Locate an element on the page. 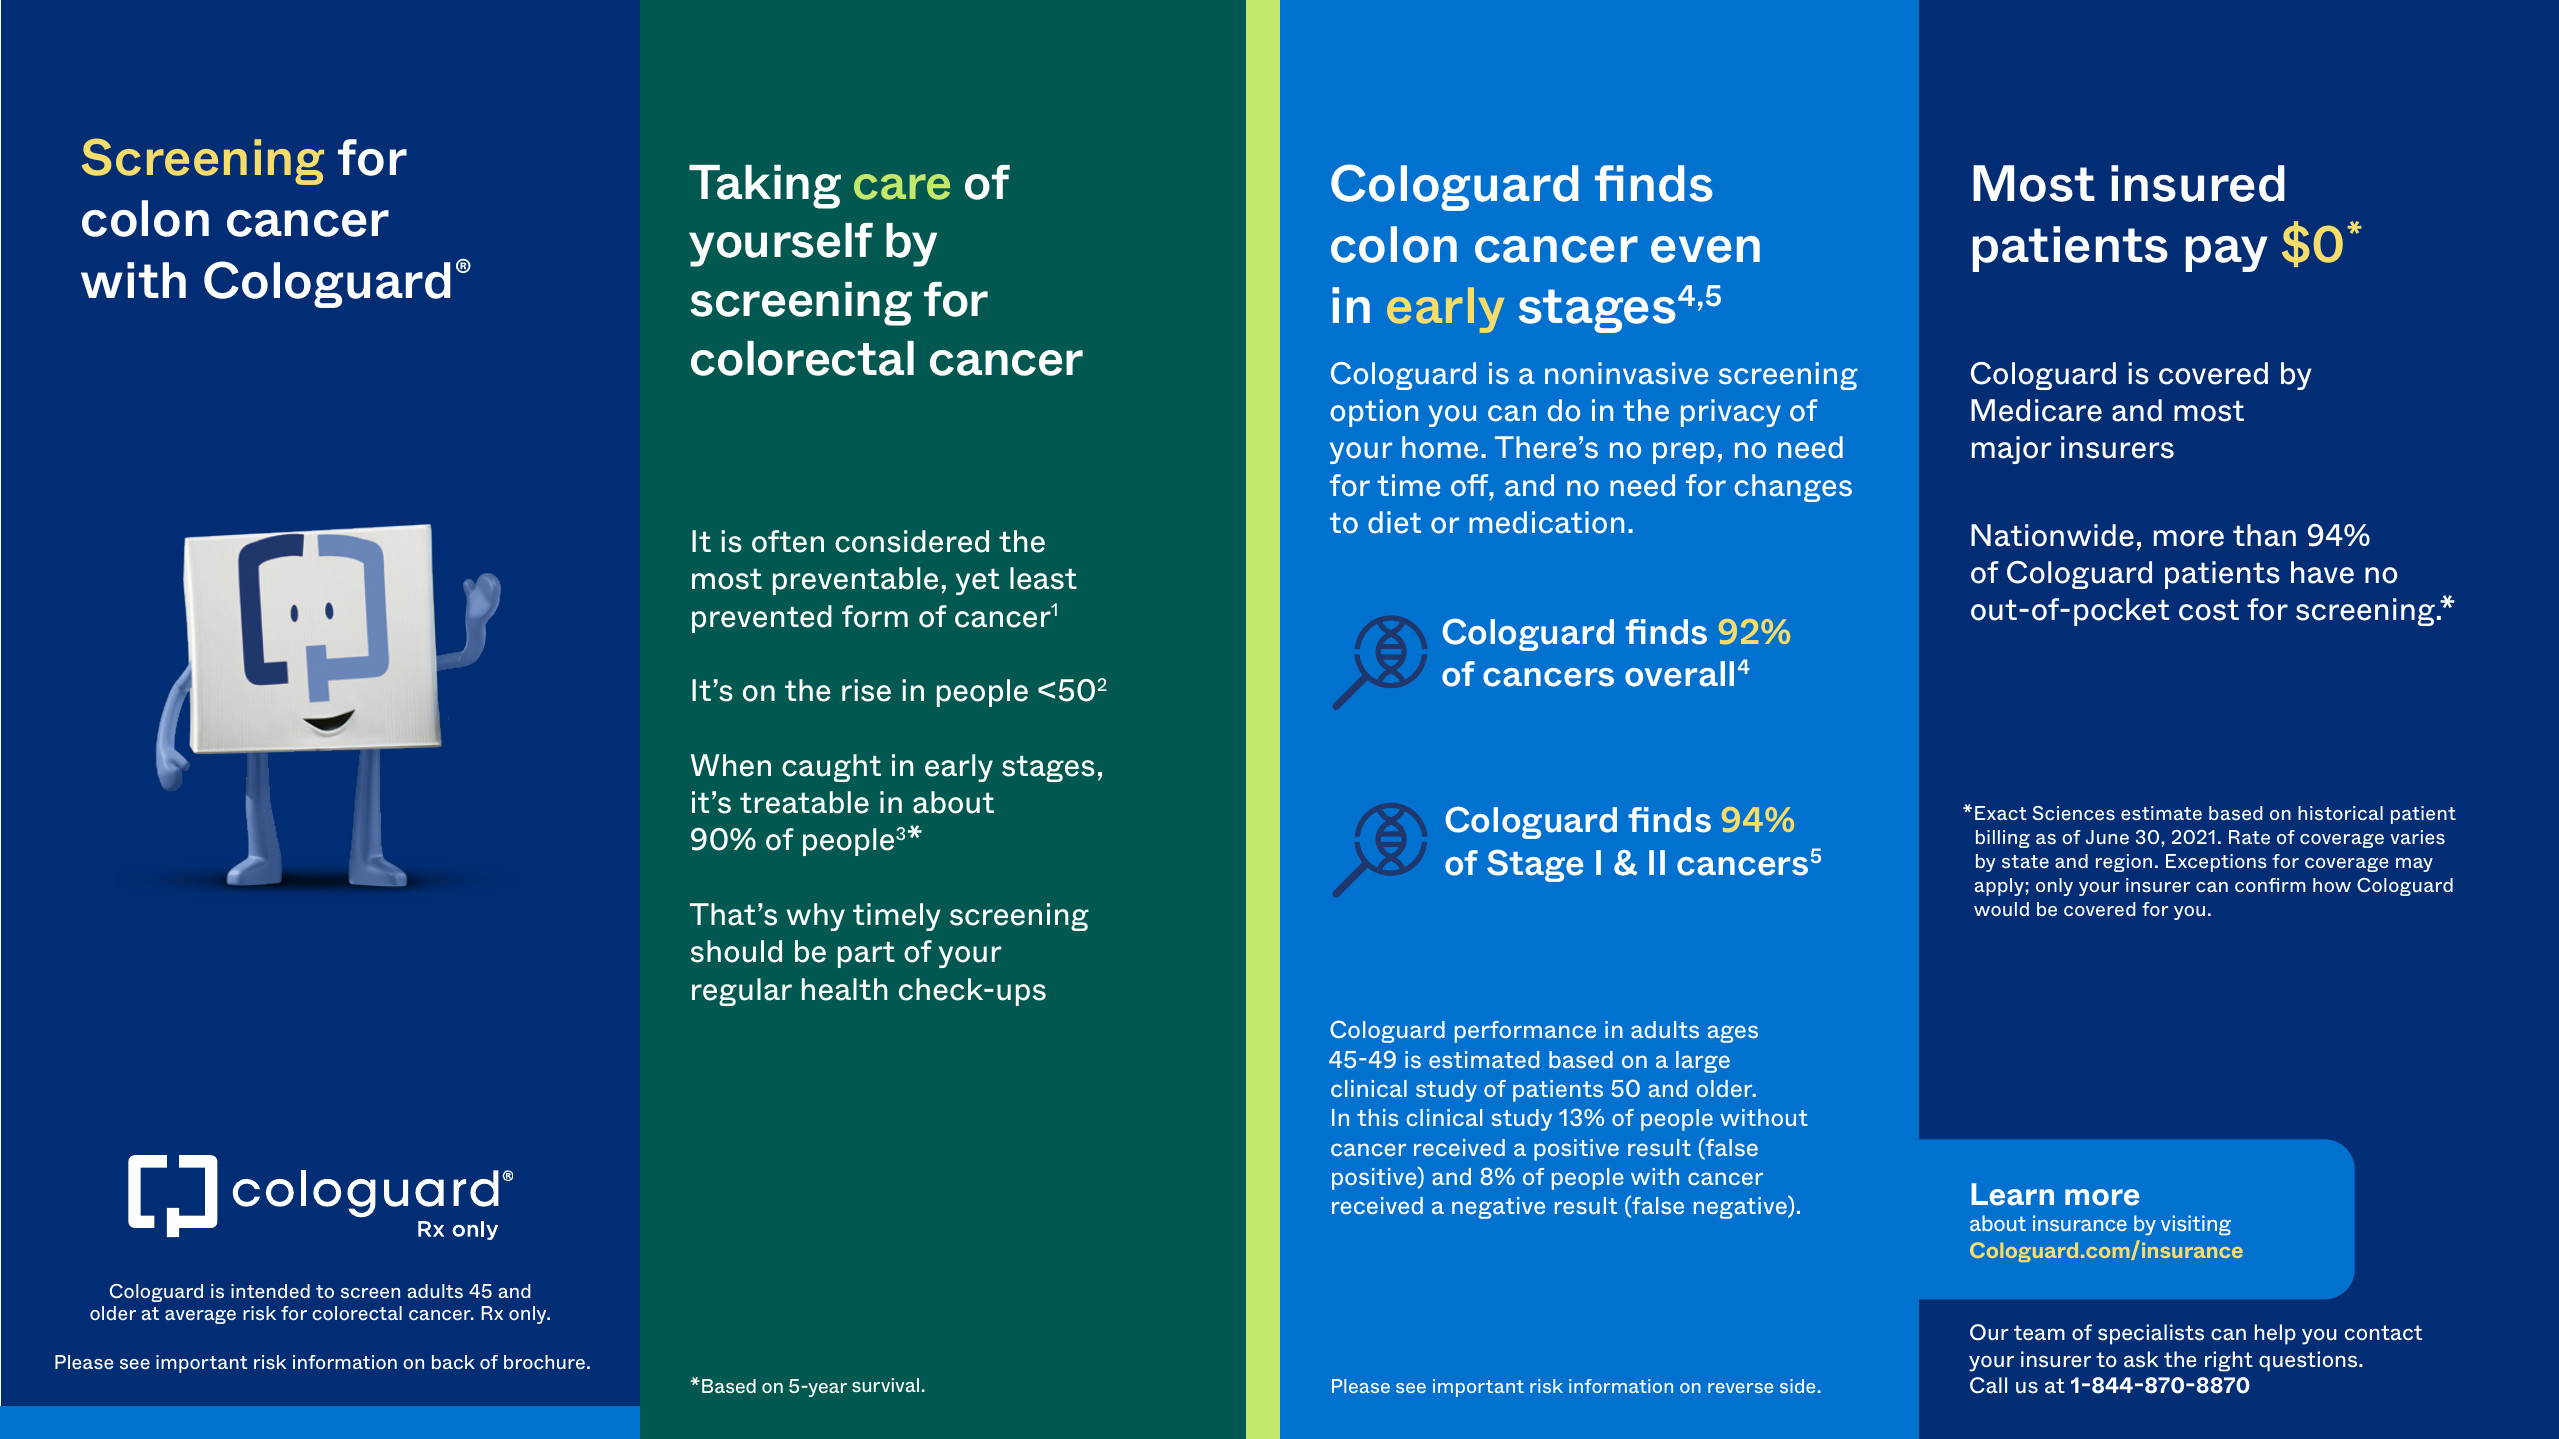 The width and height of the document is (2559, 1439). this is located at coordinates (1377, 1117).
